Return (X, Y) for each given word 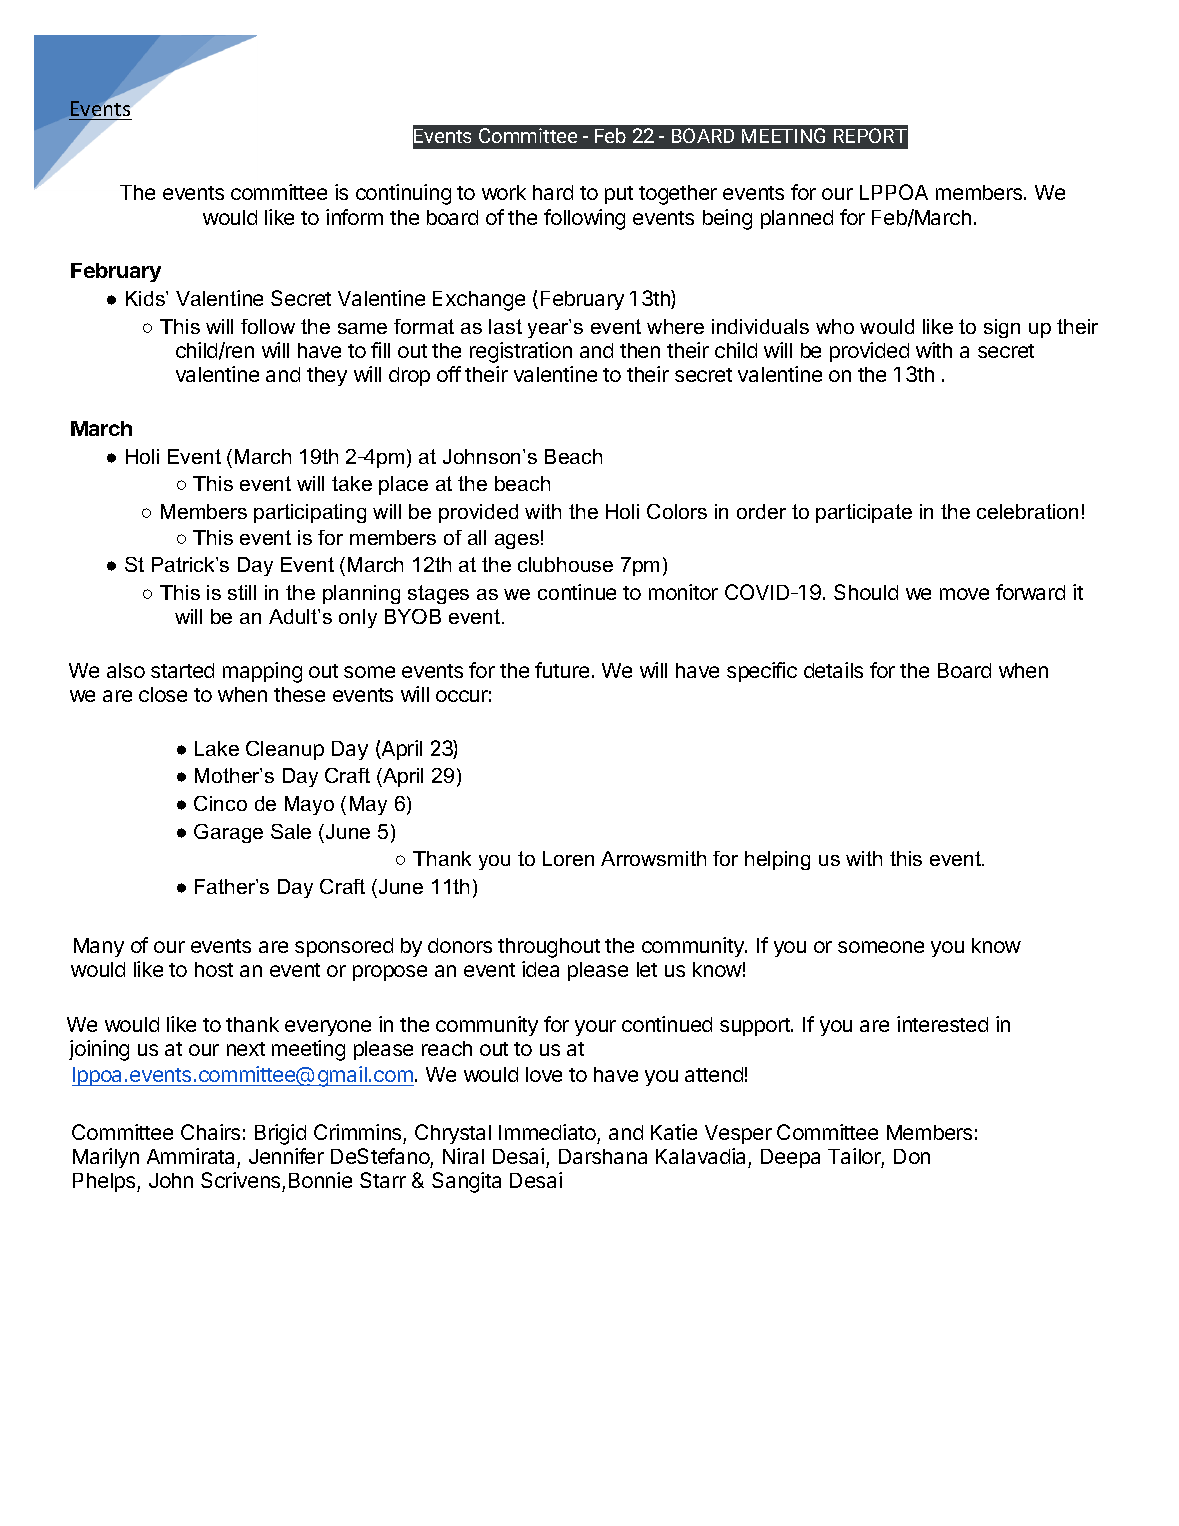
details (833, 670)
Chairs (210, 1132)
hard (553, 192)
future (562, 670)
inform (354, 217)
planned (797, 219)
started (182, 670)
